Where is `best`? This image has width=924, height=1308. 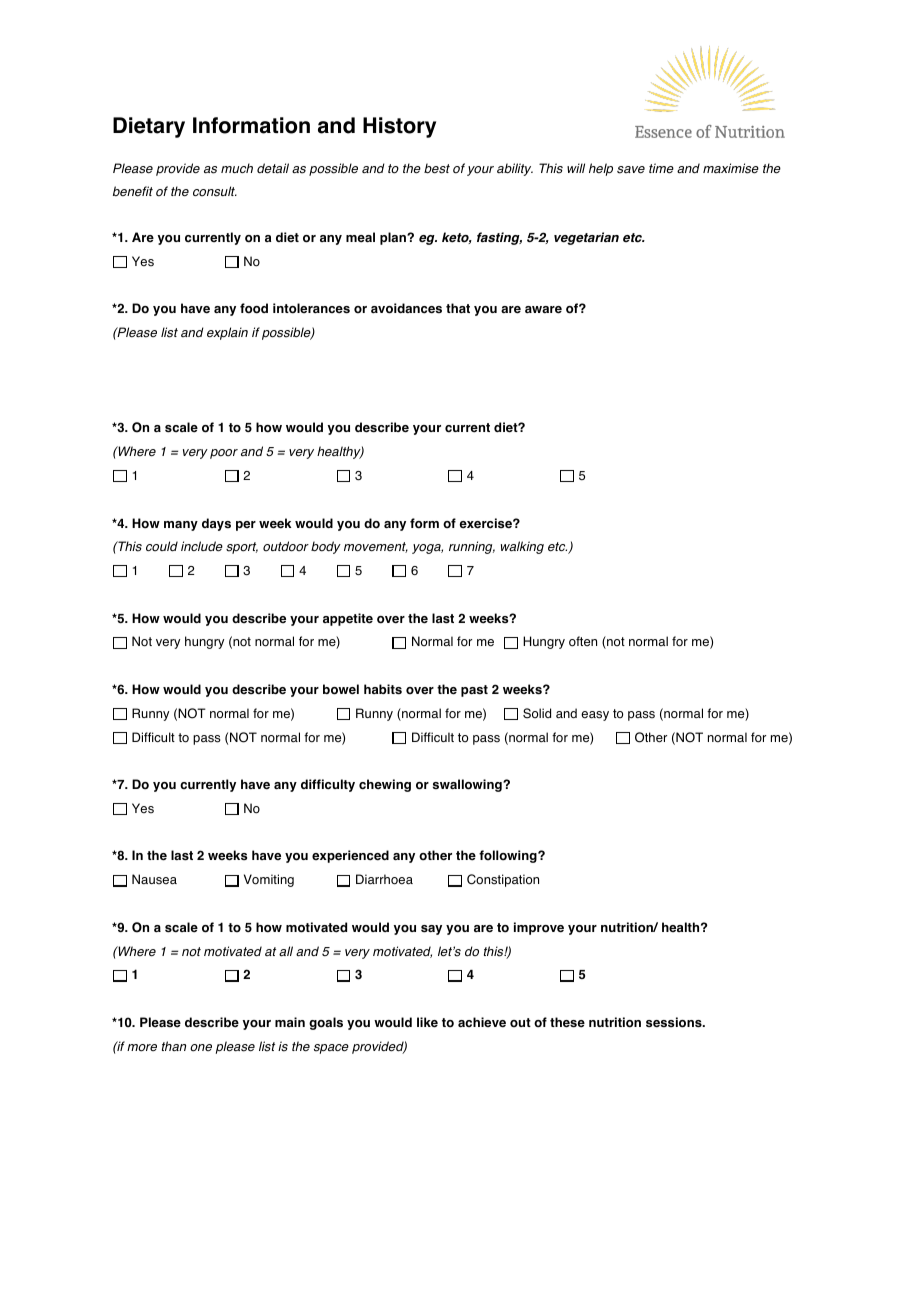 best is located at coordinates (437, 168).
